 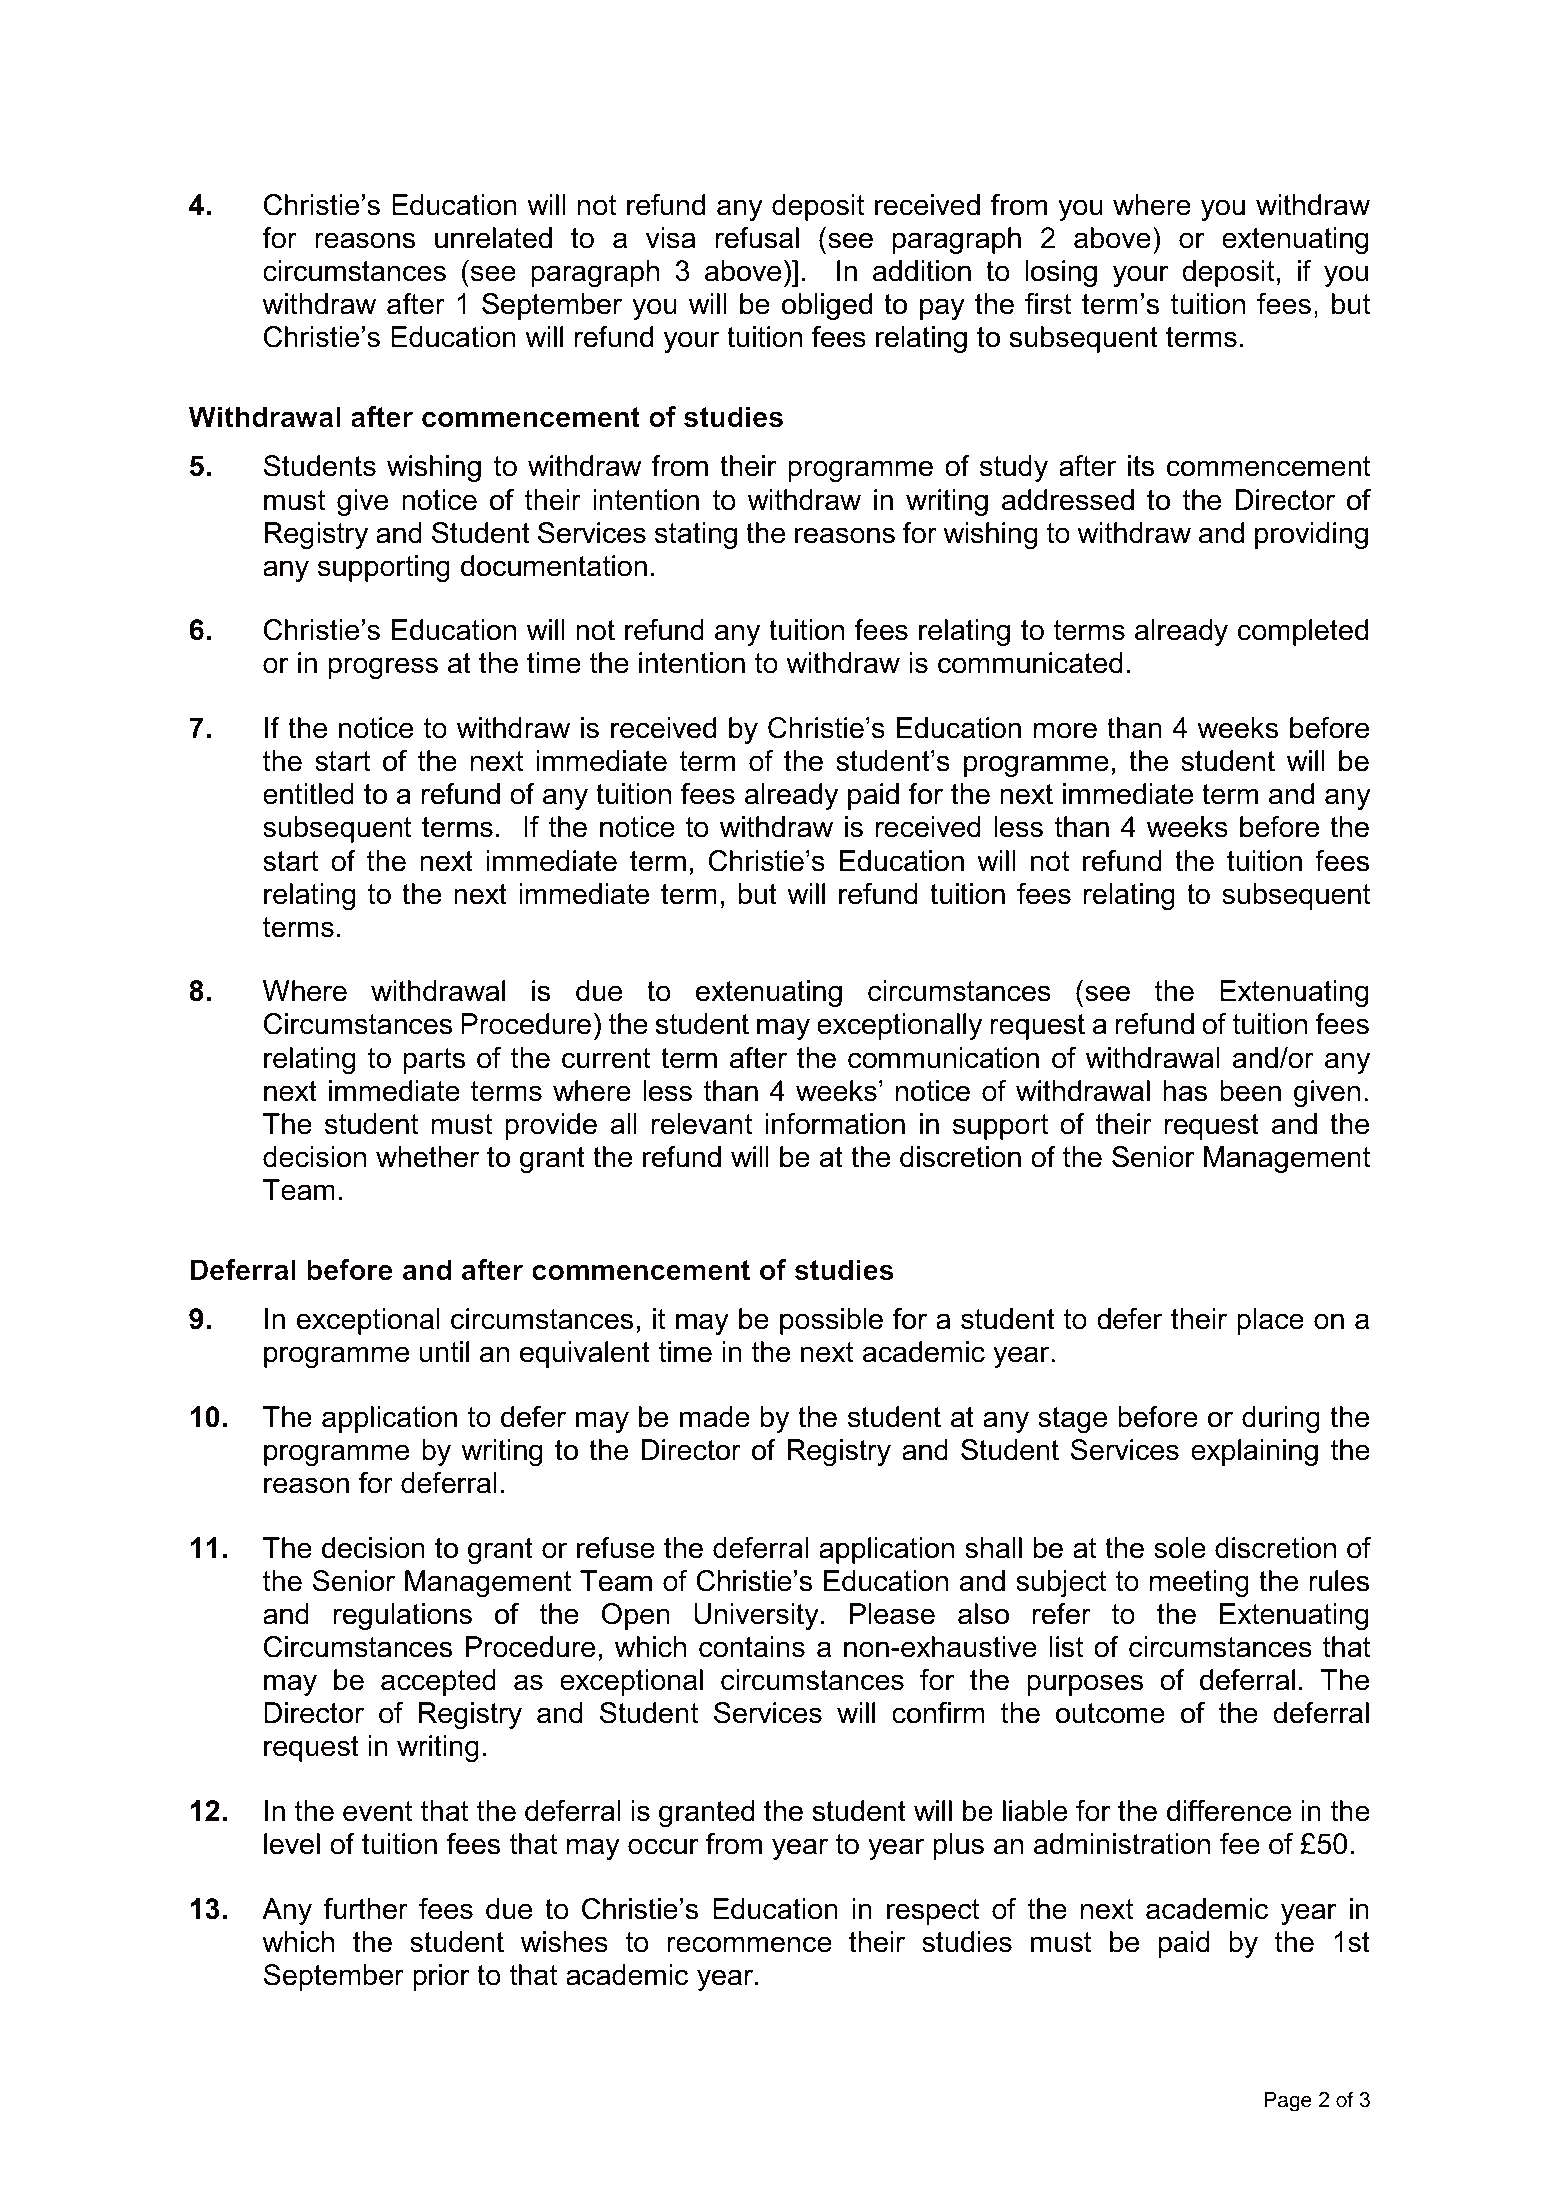 I want to click on explaining, so click(x=1254, y=1452).
